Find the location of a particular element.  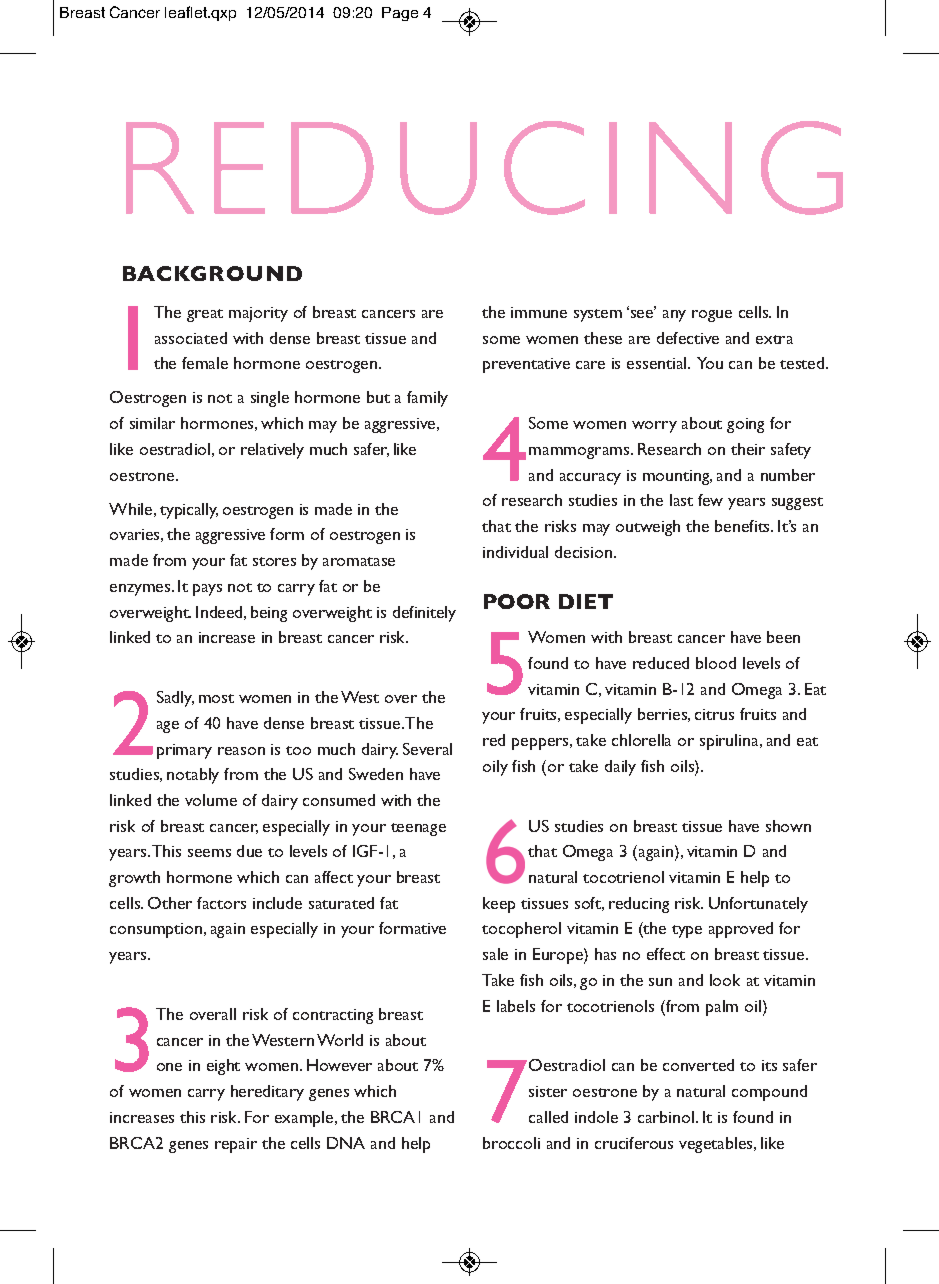

oily is located at coordinates (495, 768).
